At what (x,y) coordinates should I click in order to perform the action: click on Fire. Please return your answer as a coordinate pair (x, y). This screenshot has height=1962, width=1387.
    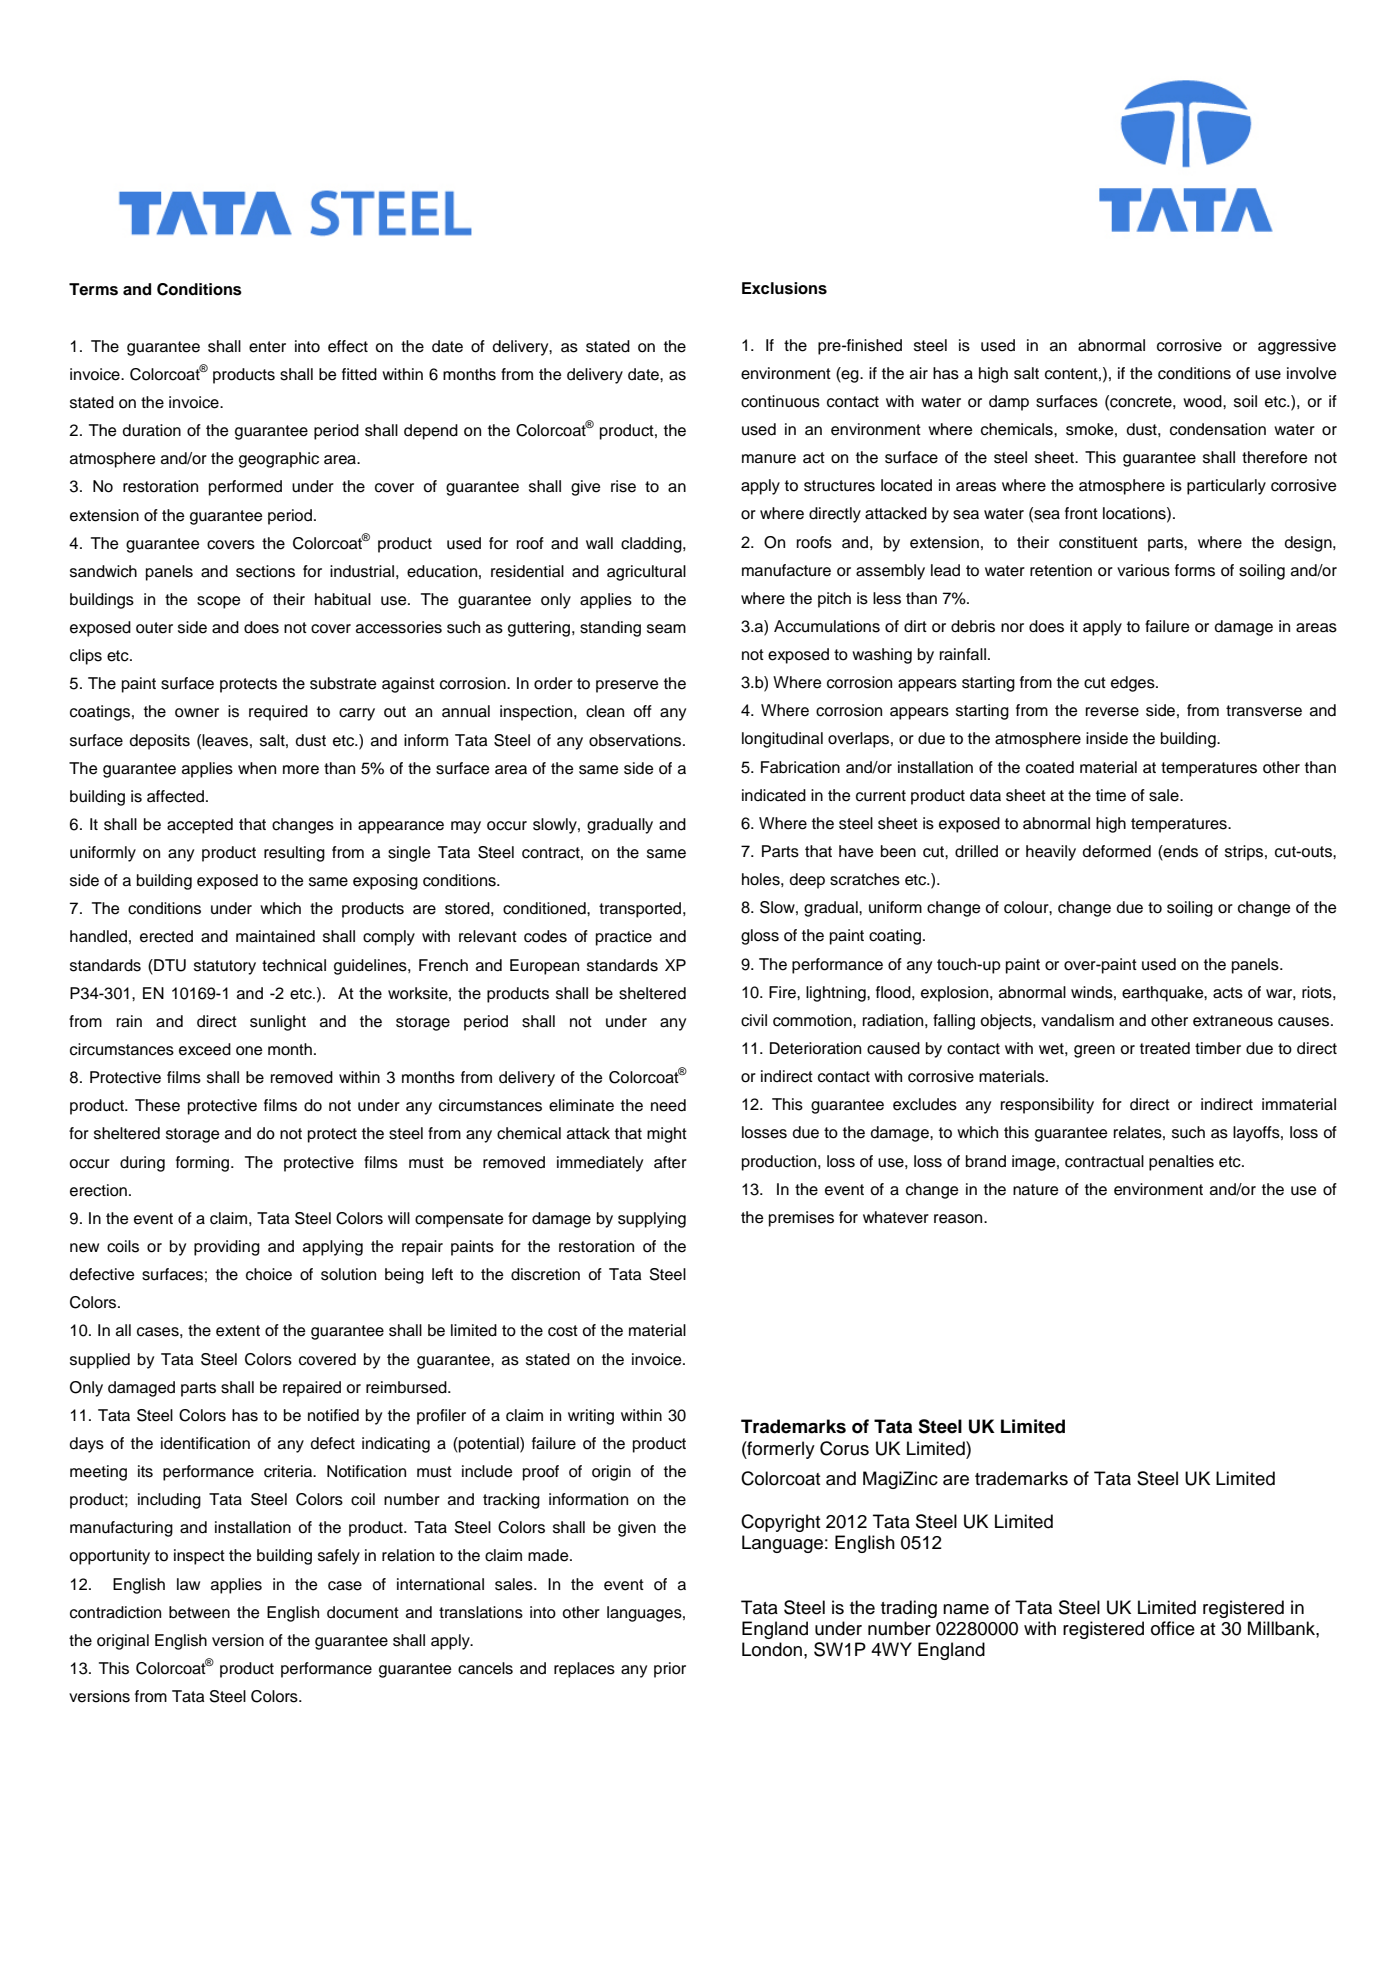
    Looking at the image, I should click on (783, 992).
